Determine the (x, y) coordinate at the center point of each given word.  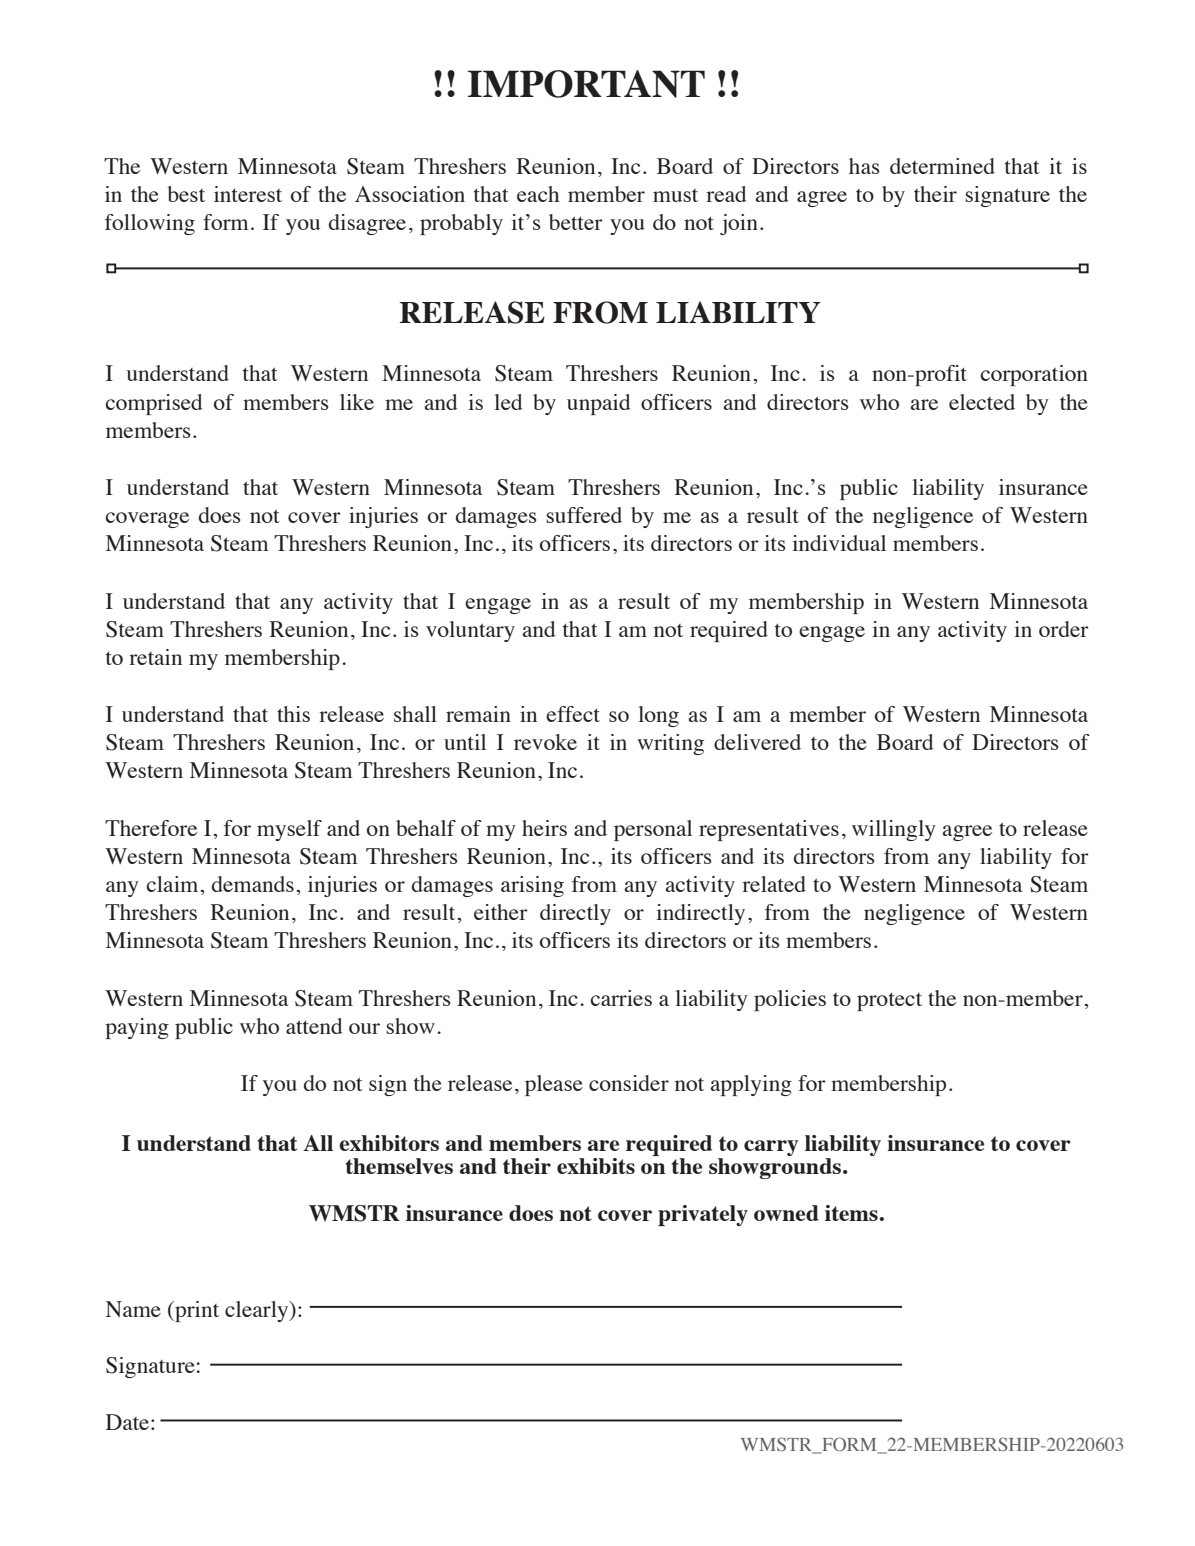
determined (942, 166)
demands (253, 884)
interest (248, 194)
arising (532, 886)
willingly (894, 830)
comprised (154, 404)
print (196, 1311)
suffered (584, 515)
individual (839, 543)
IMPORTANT (586, 84)
